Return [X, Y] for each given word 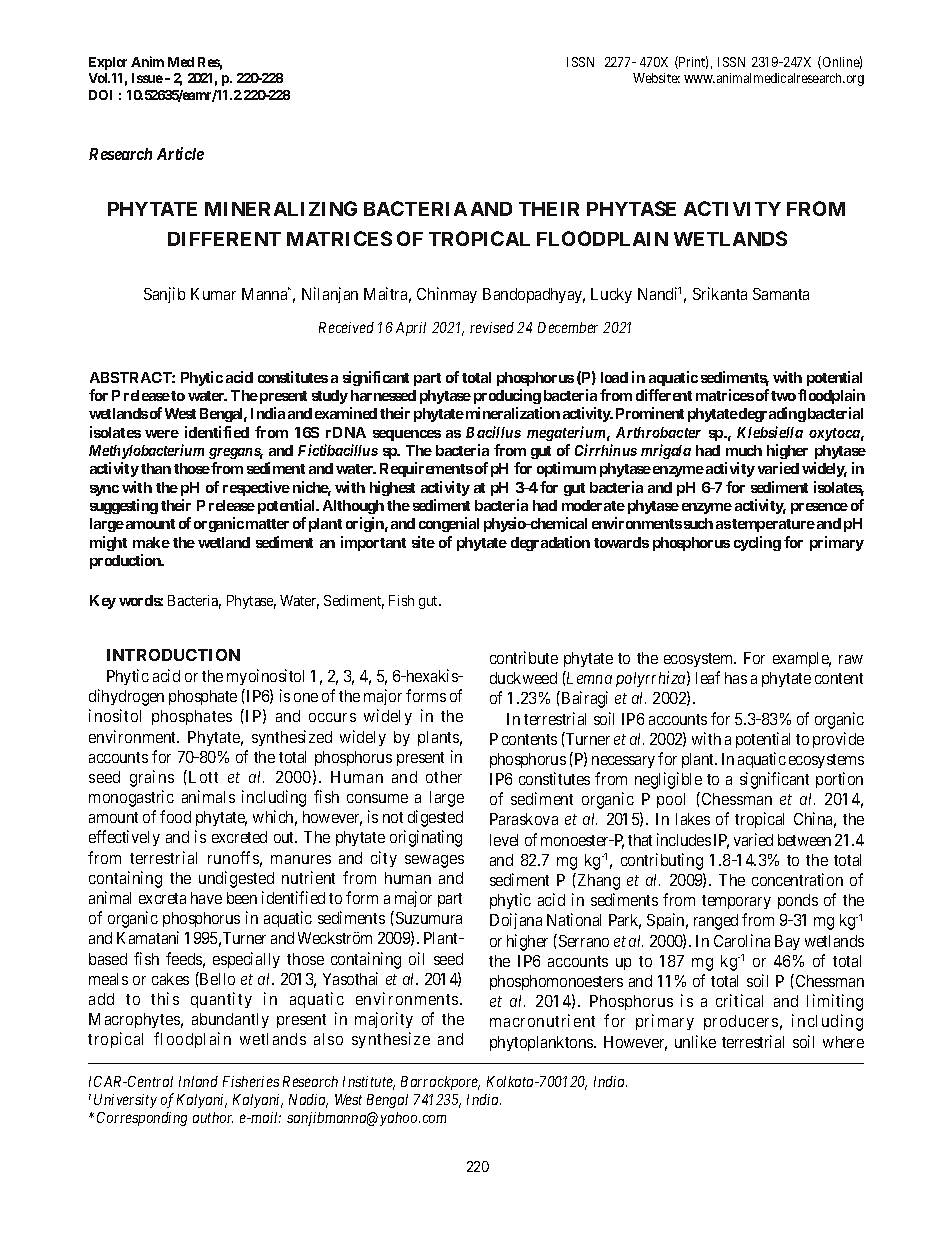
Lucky [611, 295]
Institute [369, 1083]
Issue [147, 78]
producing [507, 396]
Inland [198, 1081]
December [568, 327]
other [444, 777]
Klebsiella [770, 432]
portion [839, 780]
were [162, 434]
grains [152, 778]
